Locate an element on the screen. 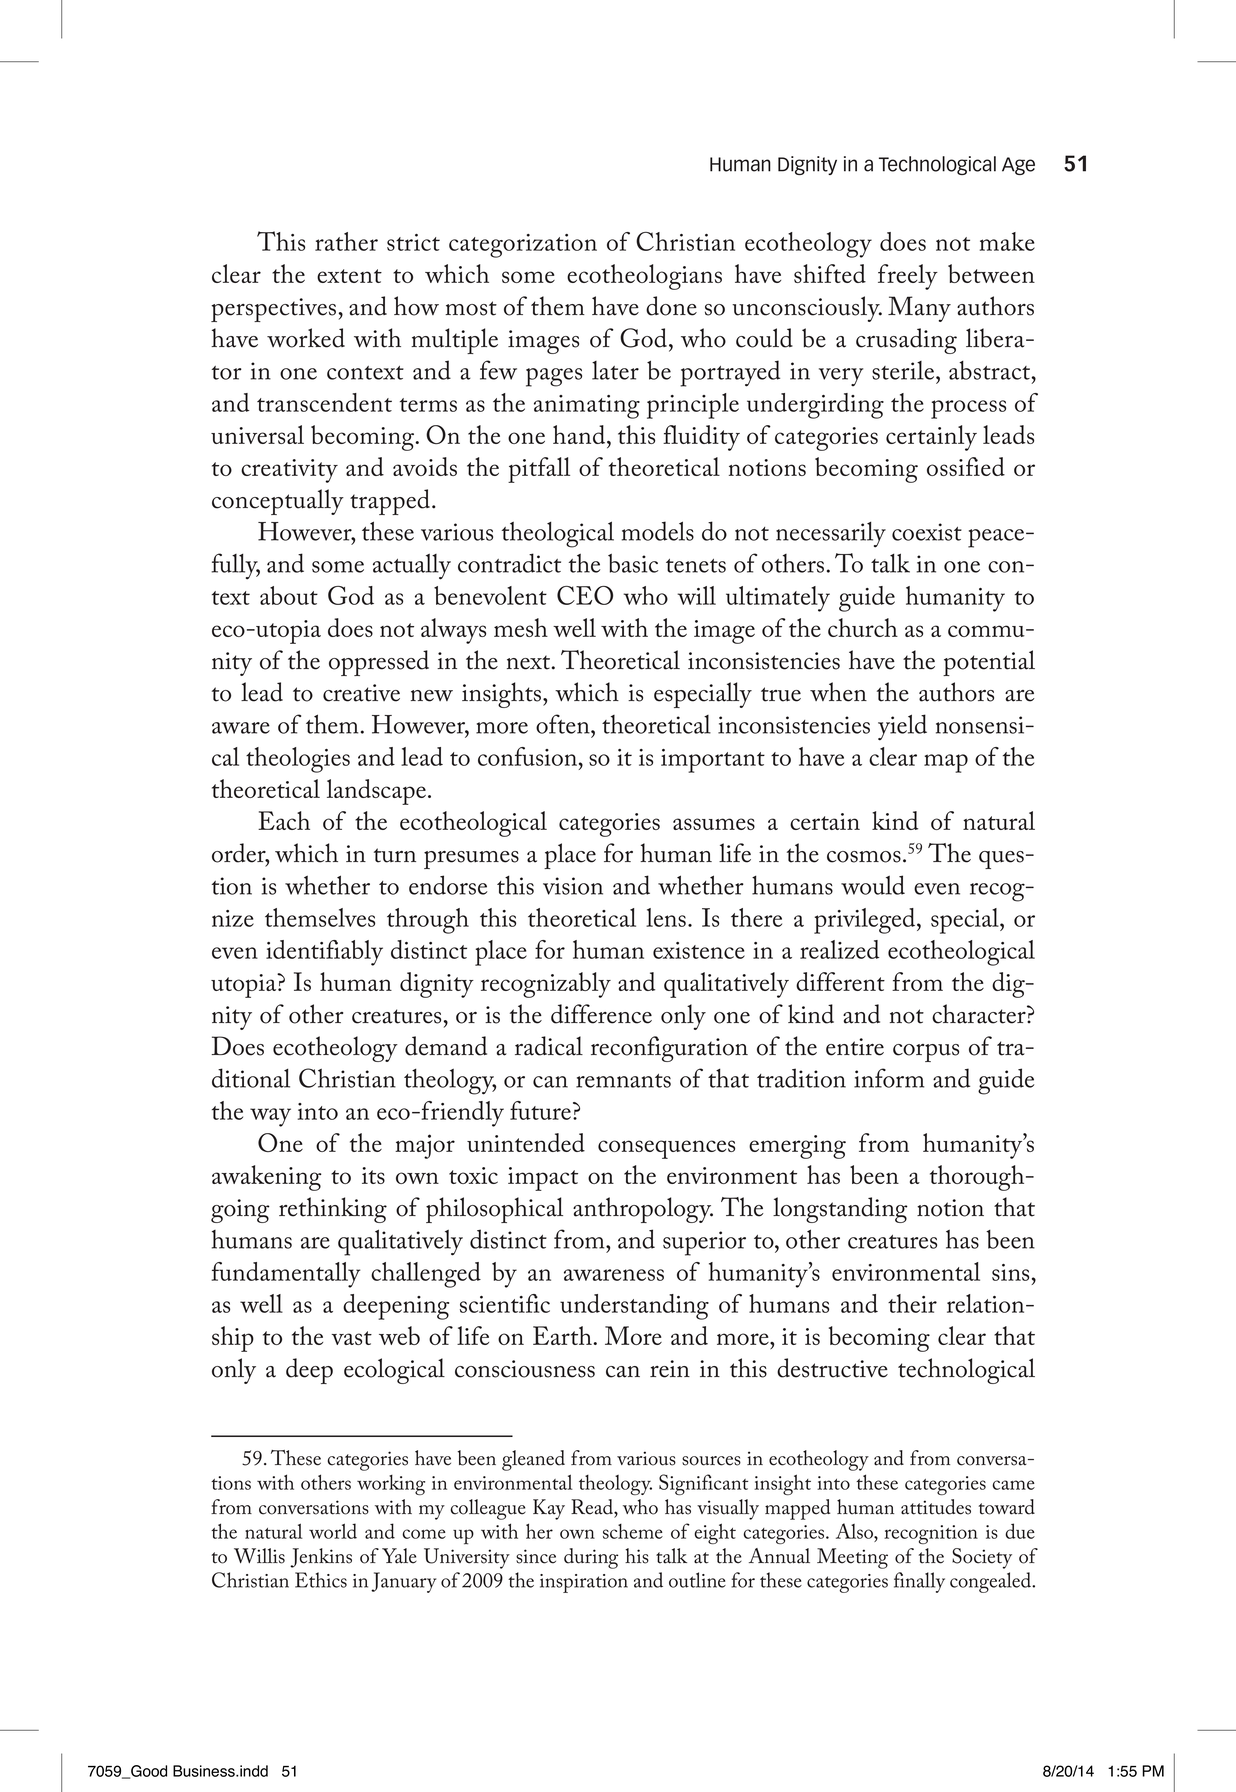 The width and height of the screenshot is (1236, 1792). world is located at coordinates (333, 1531).
